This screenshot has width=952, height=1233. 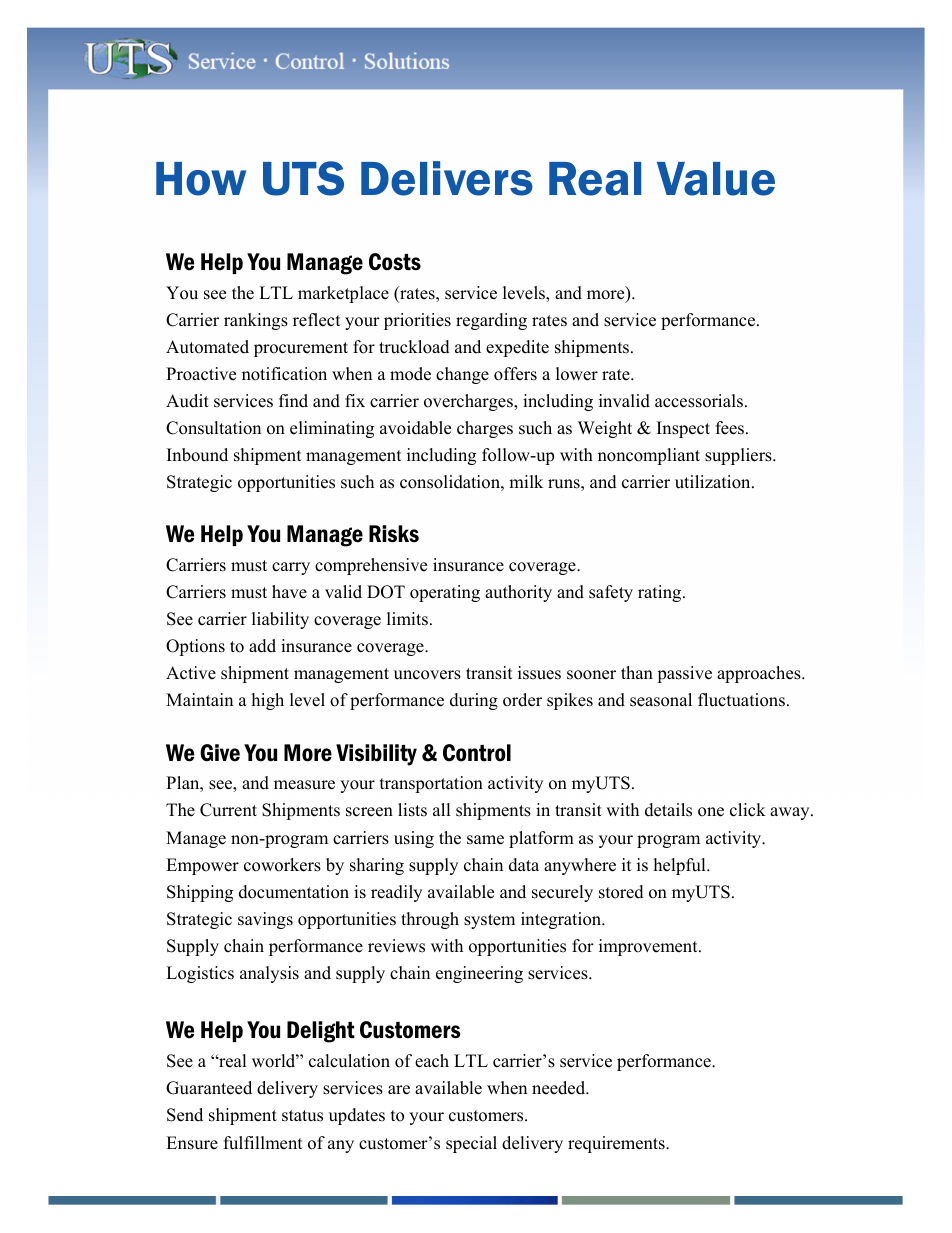 What do you see at coordinates (471, 1144) in the screenshot?
I see `special` at bounding box center [471, 1144].
